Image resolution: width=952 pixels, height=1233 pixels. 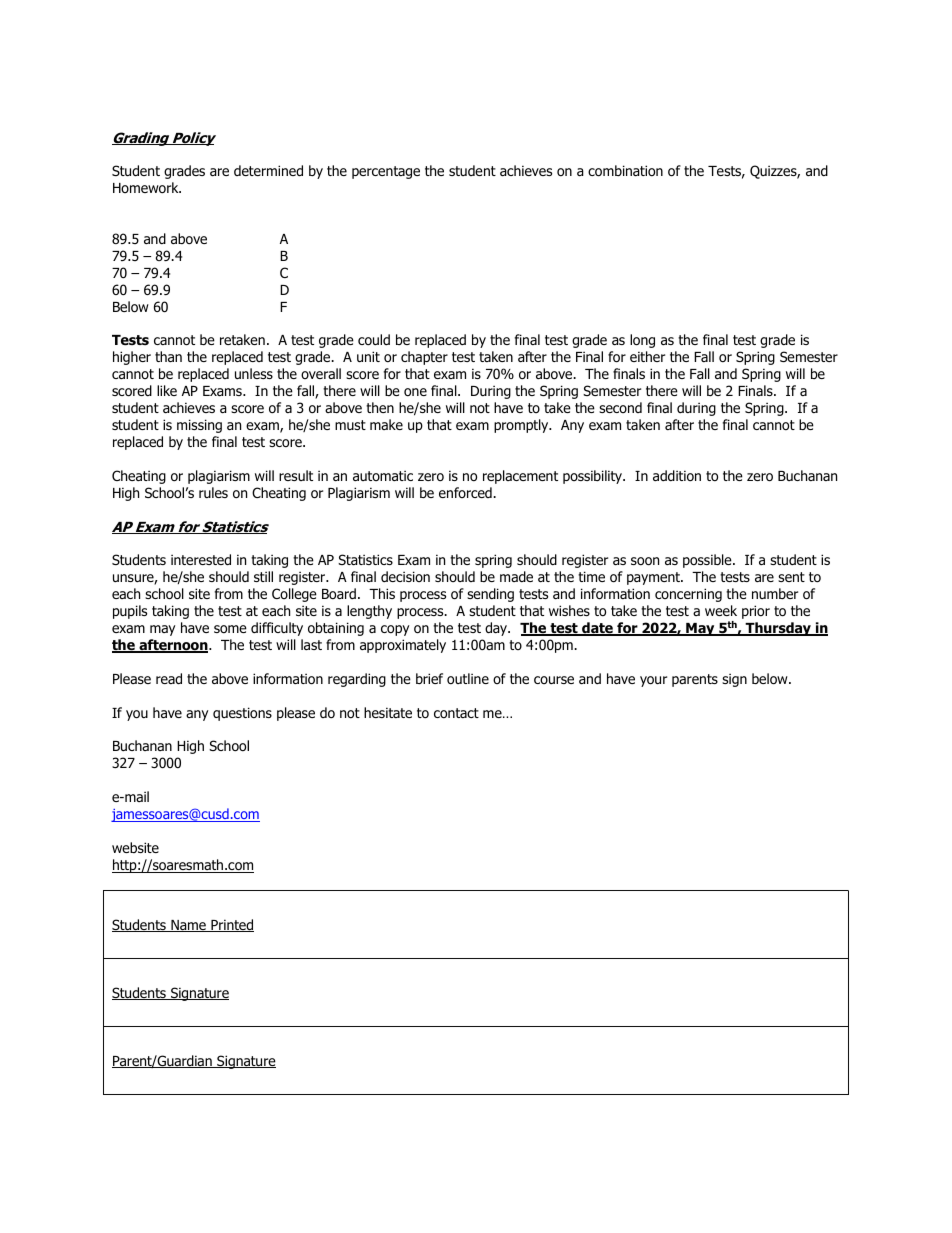 I want to click on outline, so click(x=468, y=678).
